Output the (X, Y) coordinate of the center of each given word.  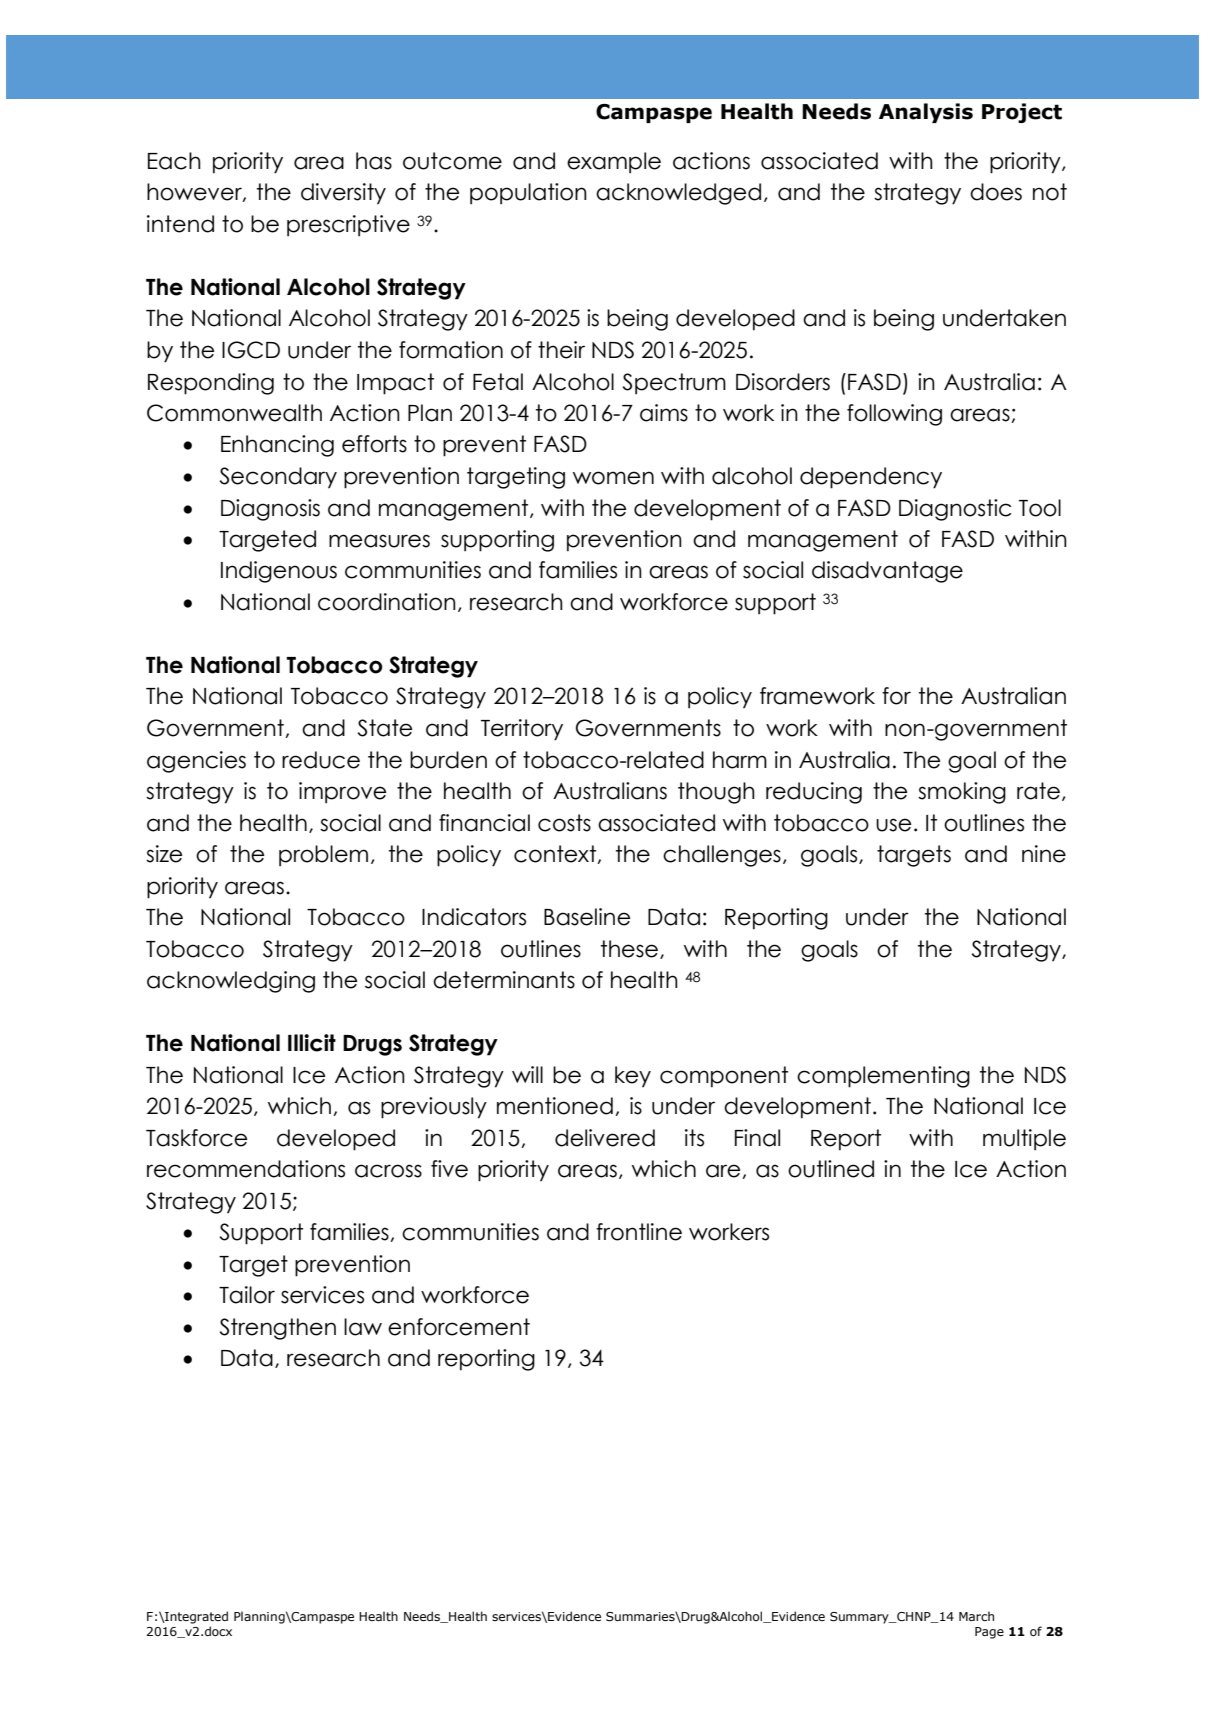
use (893, 825)
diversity (343, 194)
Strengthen (277, 1329)
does (996, 192)
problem (323, 856)
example (614, 163)
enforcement (459, 1327)
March (976, 1616)
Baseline (587, 917)
